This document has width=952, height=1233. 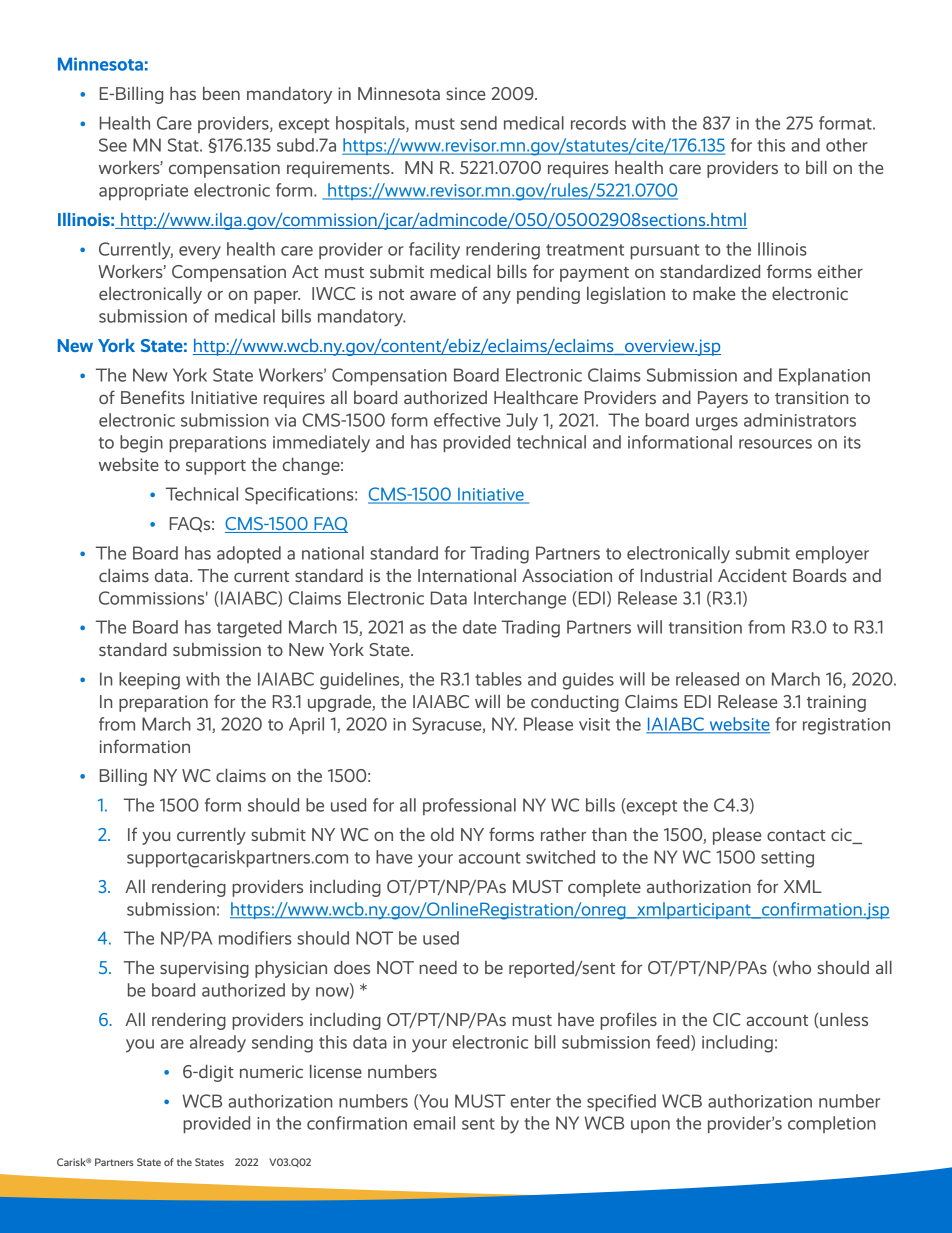 What do you see at coordinates (530, 1102) in the document?
I see `enter` at bounding box center [530, 1102].
